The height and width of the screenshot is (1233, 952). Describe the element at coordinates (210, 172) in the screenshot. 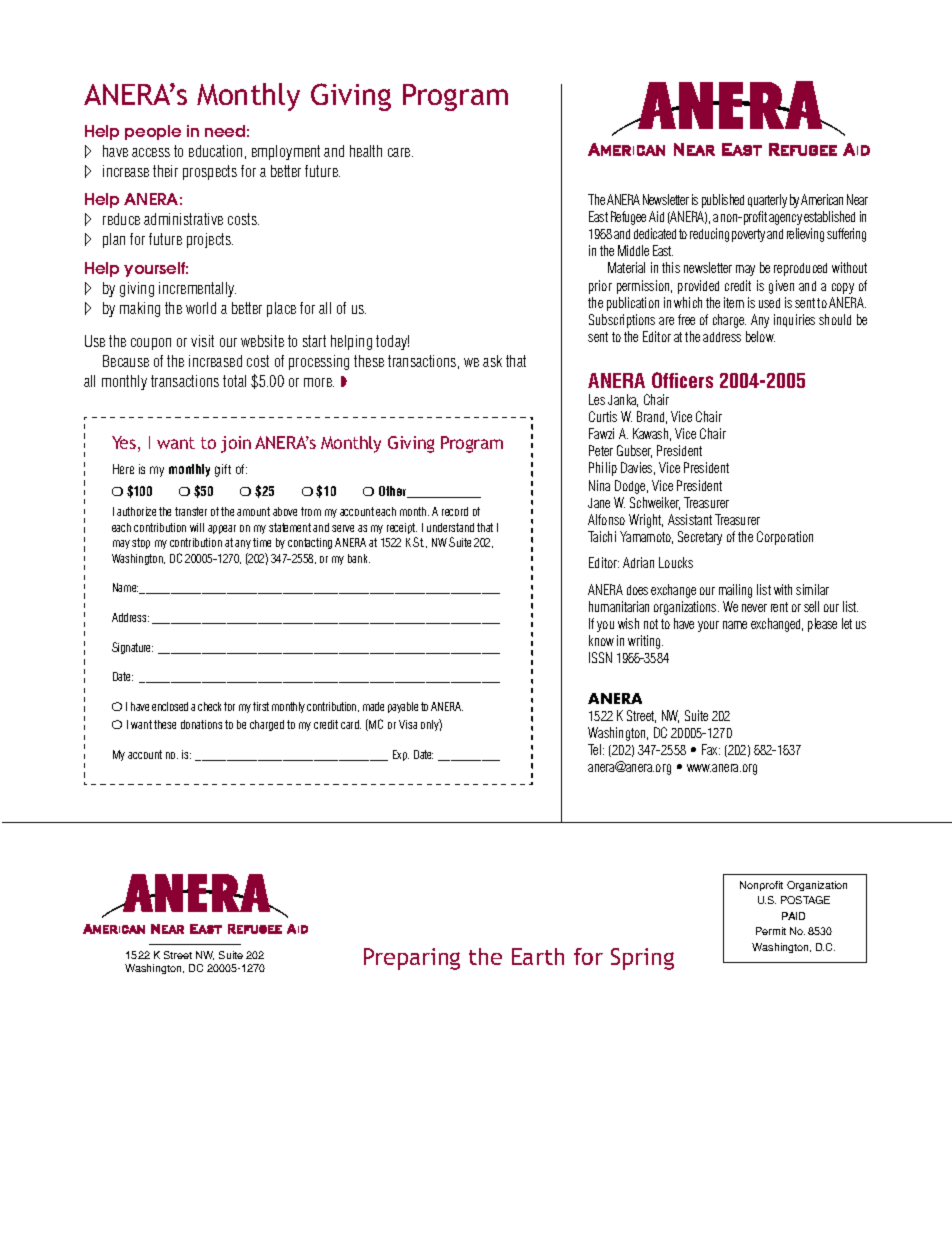

I see `prospects` at that location.
